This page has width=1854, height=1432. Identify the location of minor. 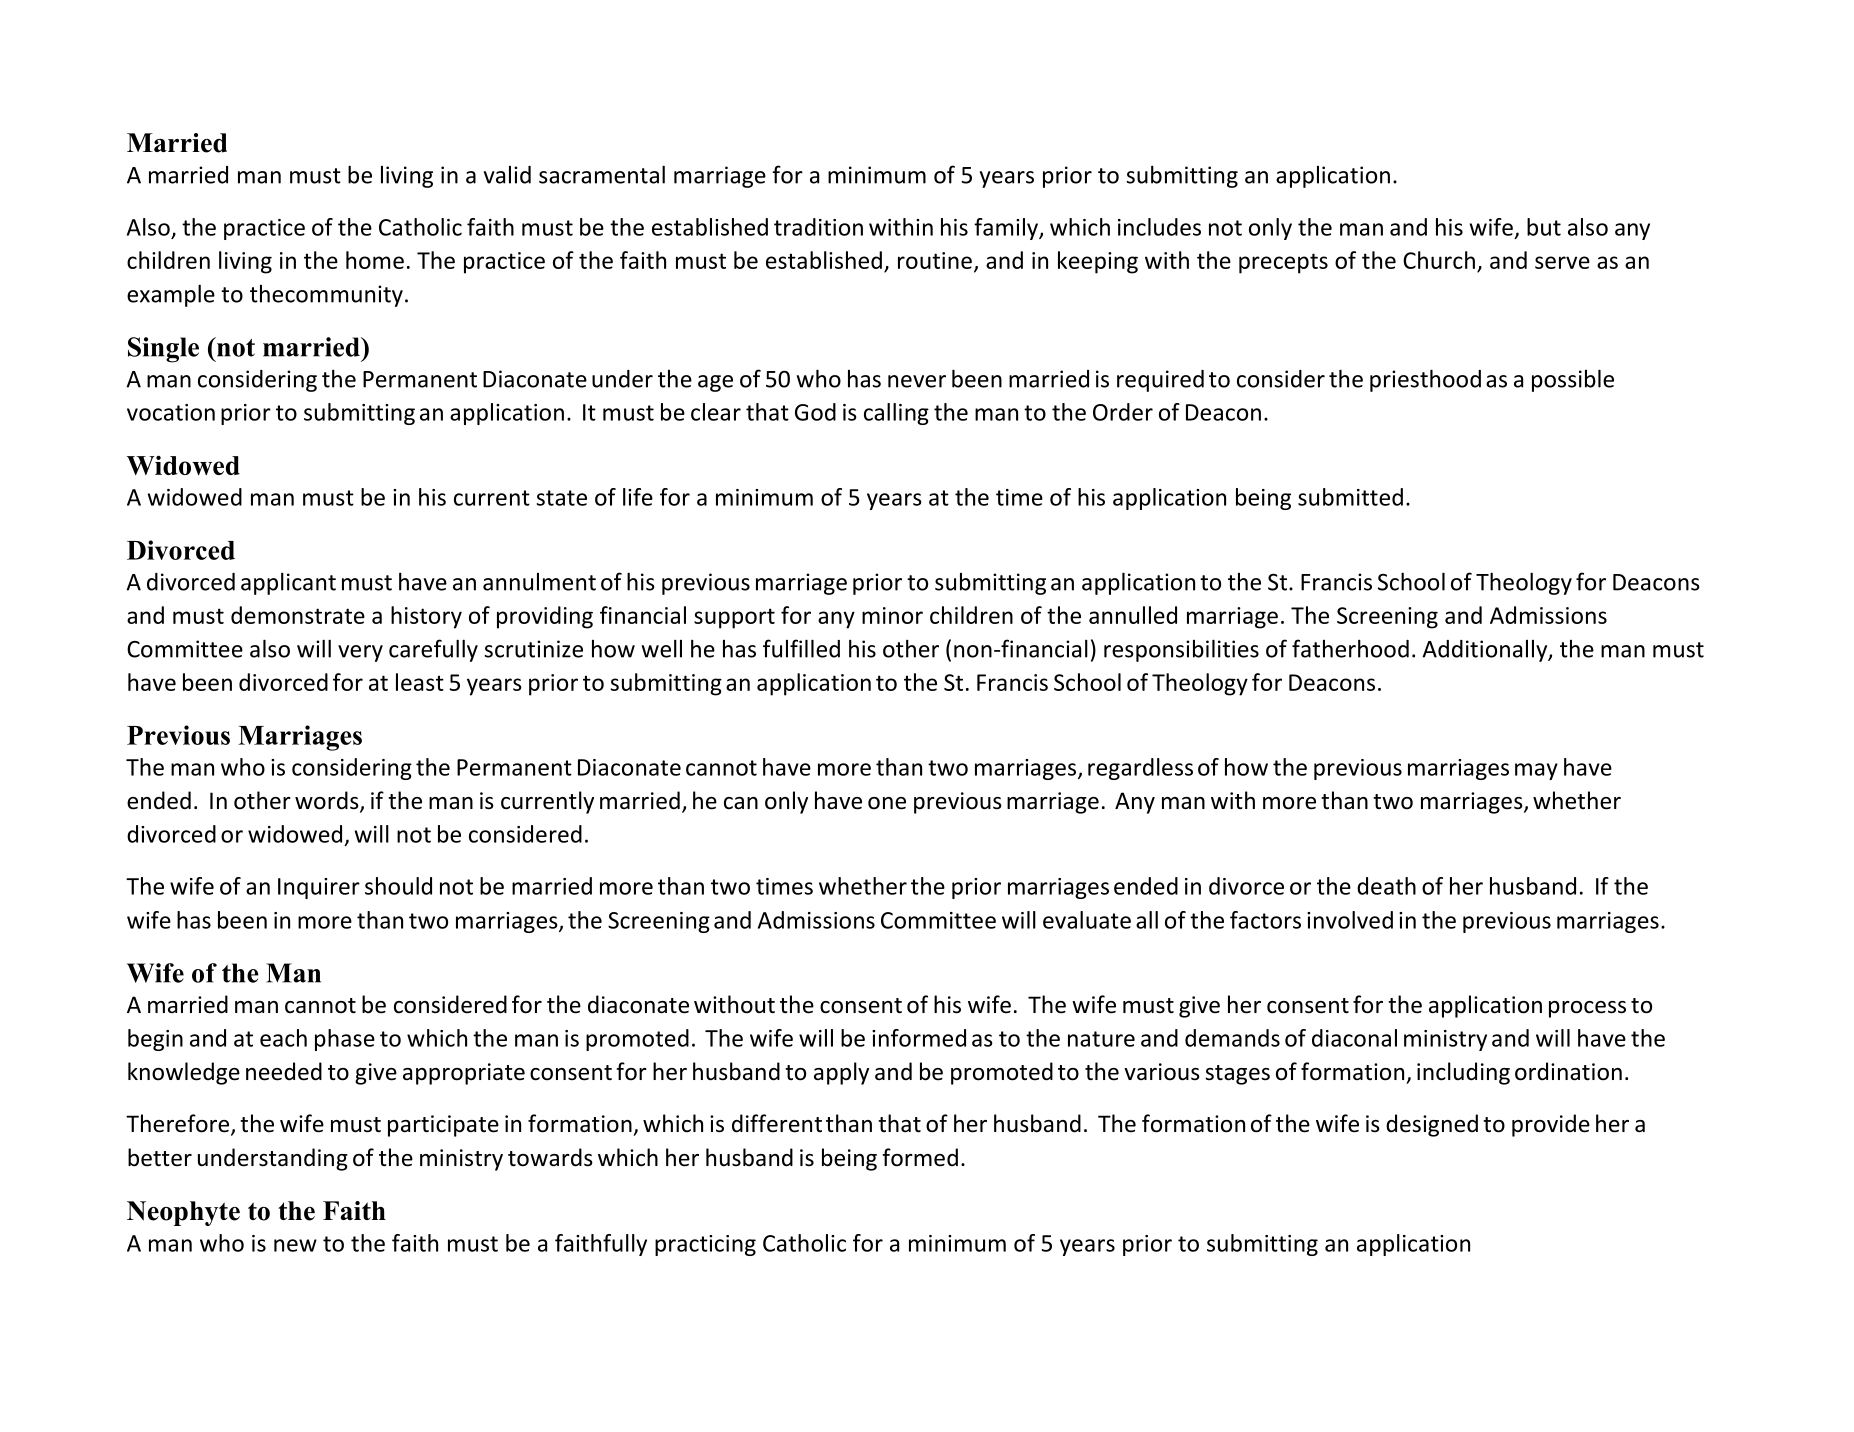
(892, 615).
